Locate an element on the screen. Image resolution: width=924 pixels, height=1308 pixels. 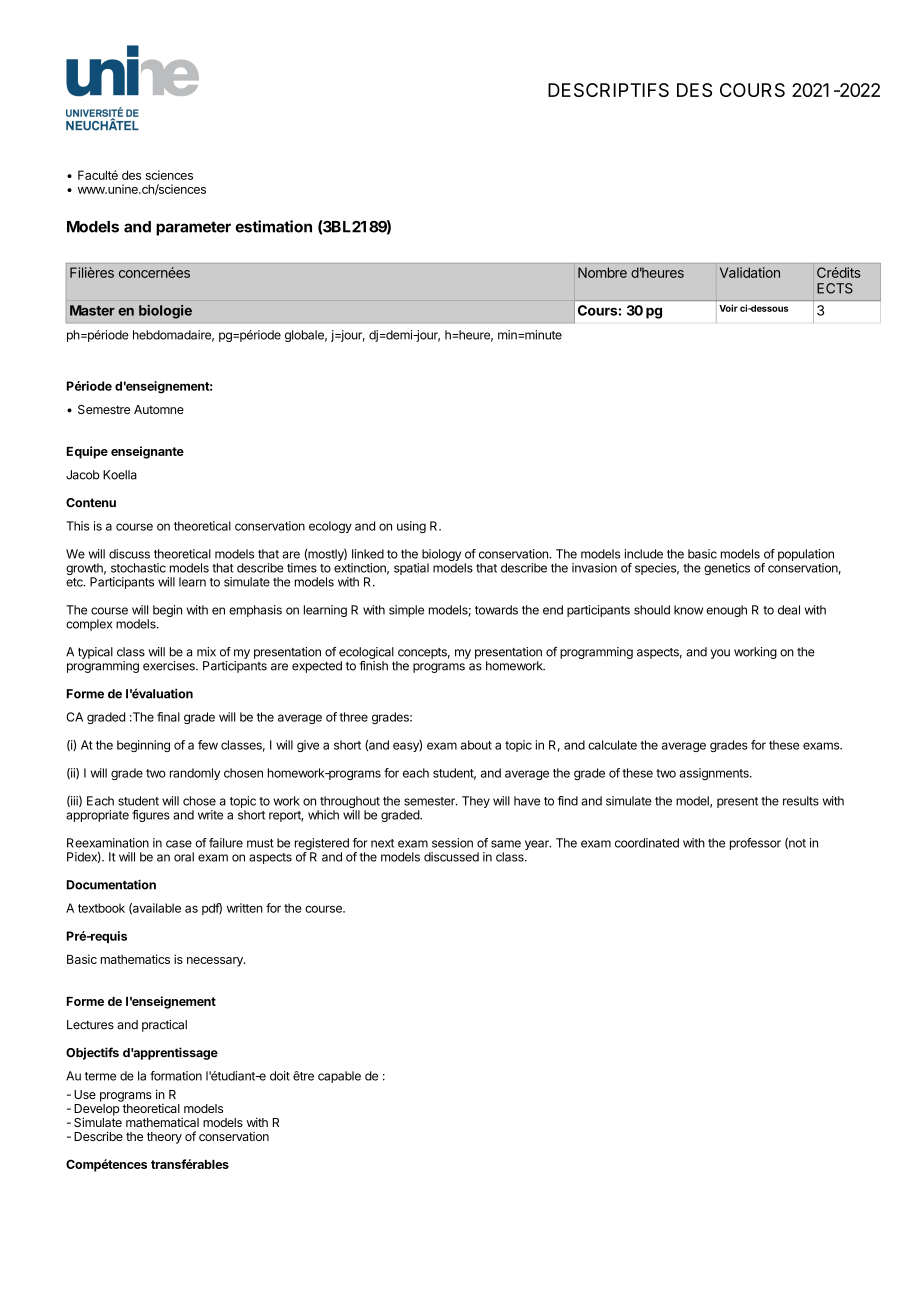
session is located at coordinates (452, 843).
